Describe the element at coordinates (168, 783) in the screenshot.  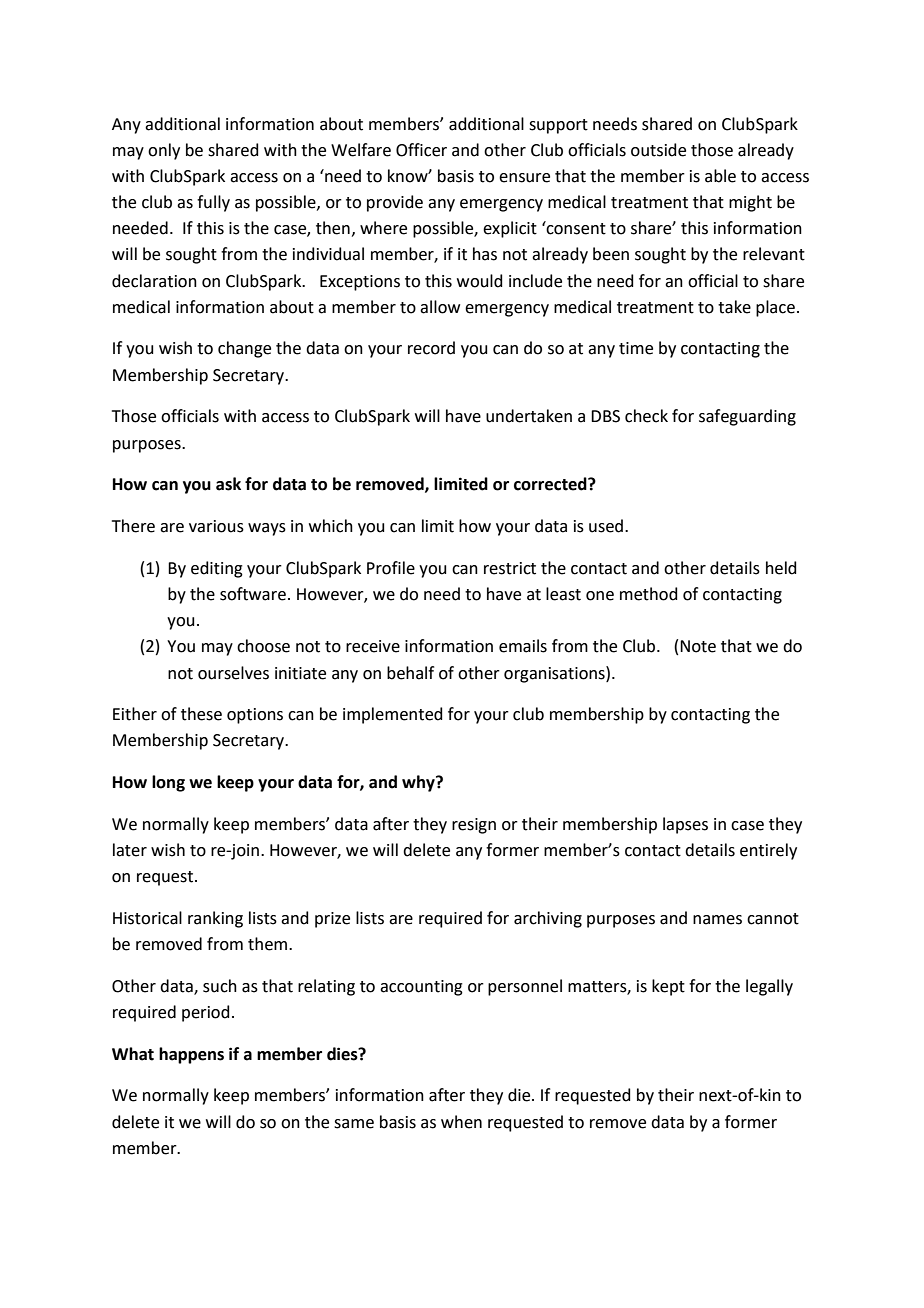
I see `long` at that location.
